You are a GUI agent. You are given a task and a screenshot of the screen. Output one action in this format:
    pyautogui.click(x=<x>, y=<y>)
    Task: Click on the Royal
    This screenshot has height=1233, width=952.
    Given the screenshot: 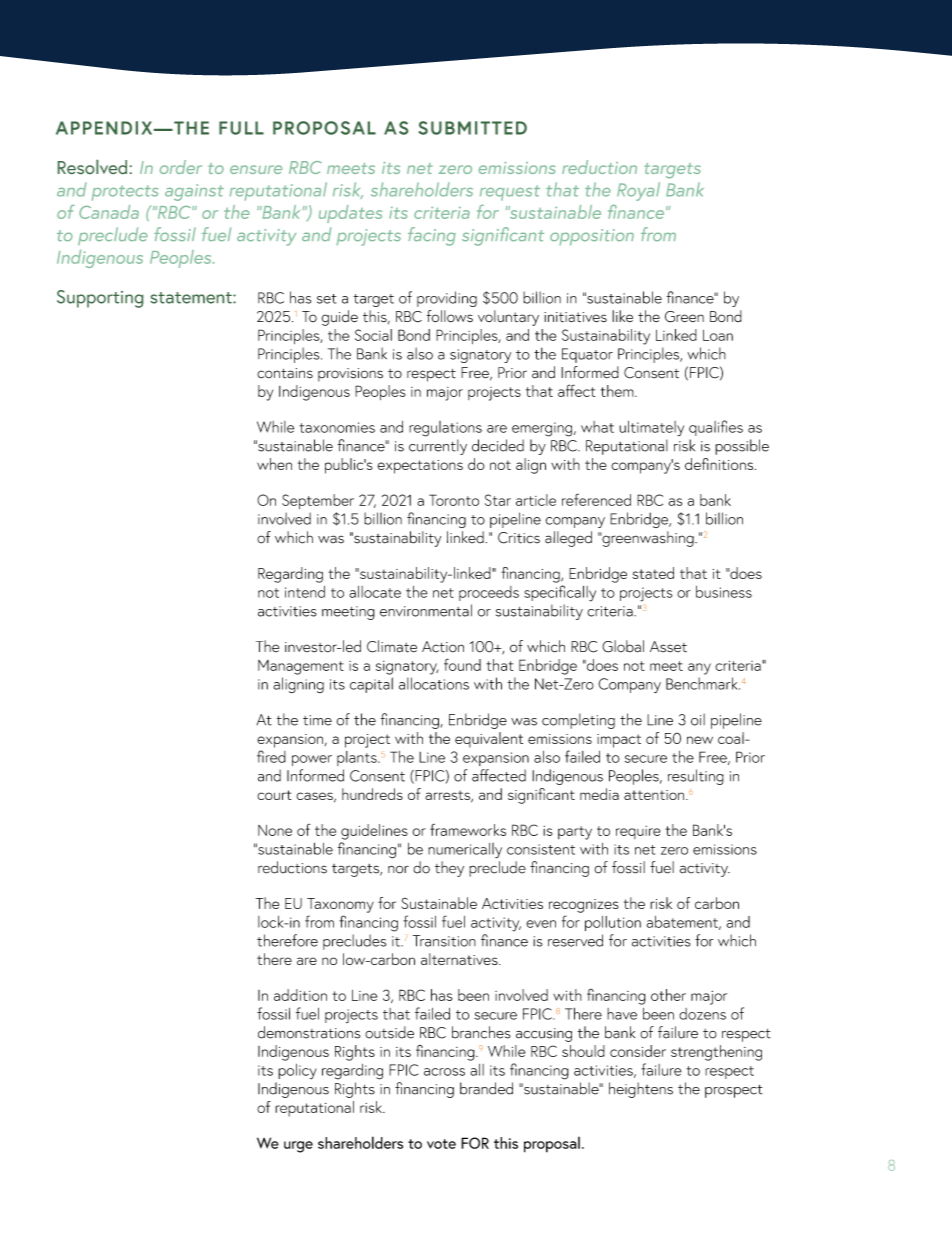 What is the action you would take?
    pyautogui.click(x=638, y=191)
